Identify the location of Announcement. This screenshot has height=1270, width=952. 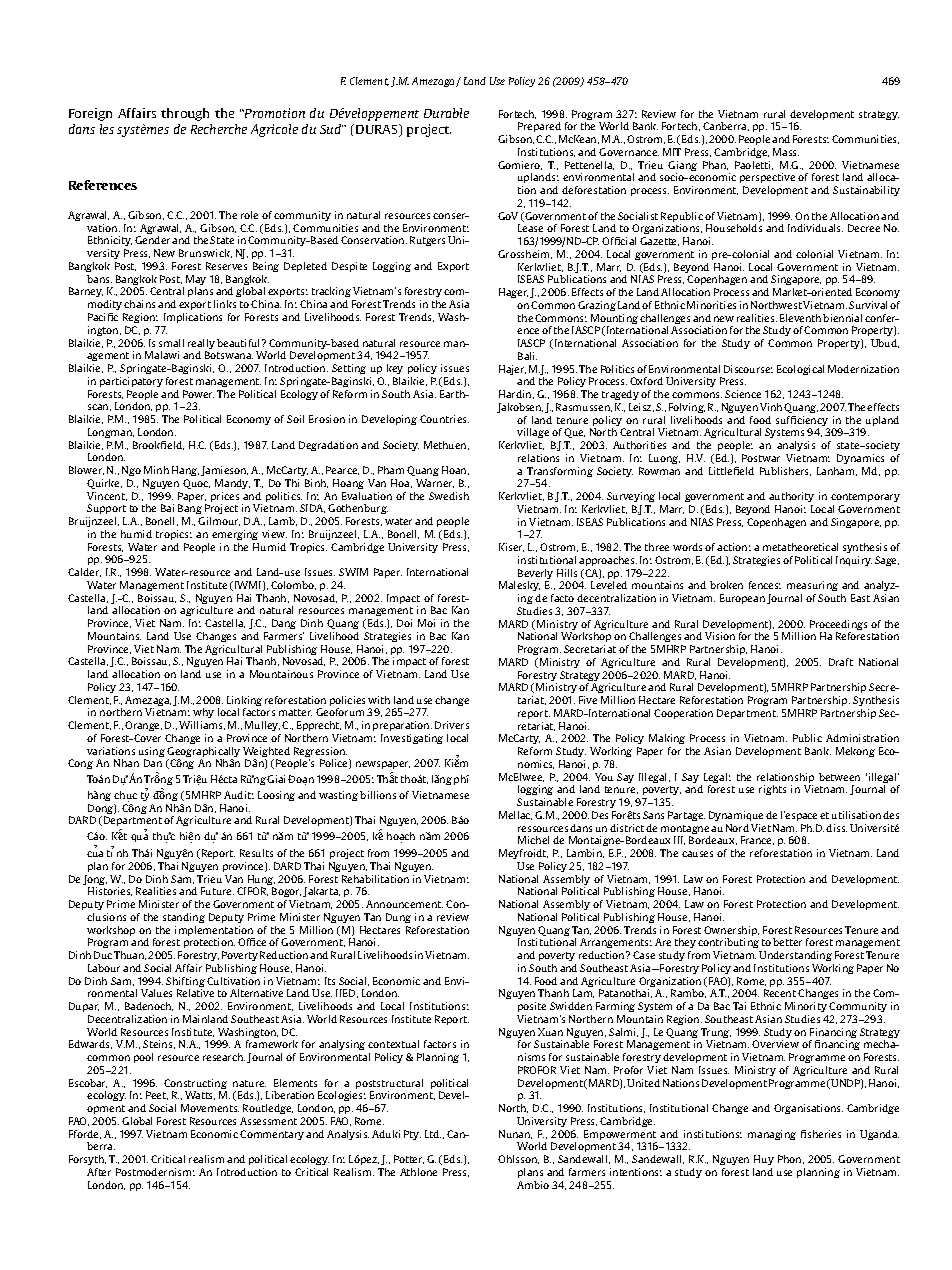
(404, 904).
